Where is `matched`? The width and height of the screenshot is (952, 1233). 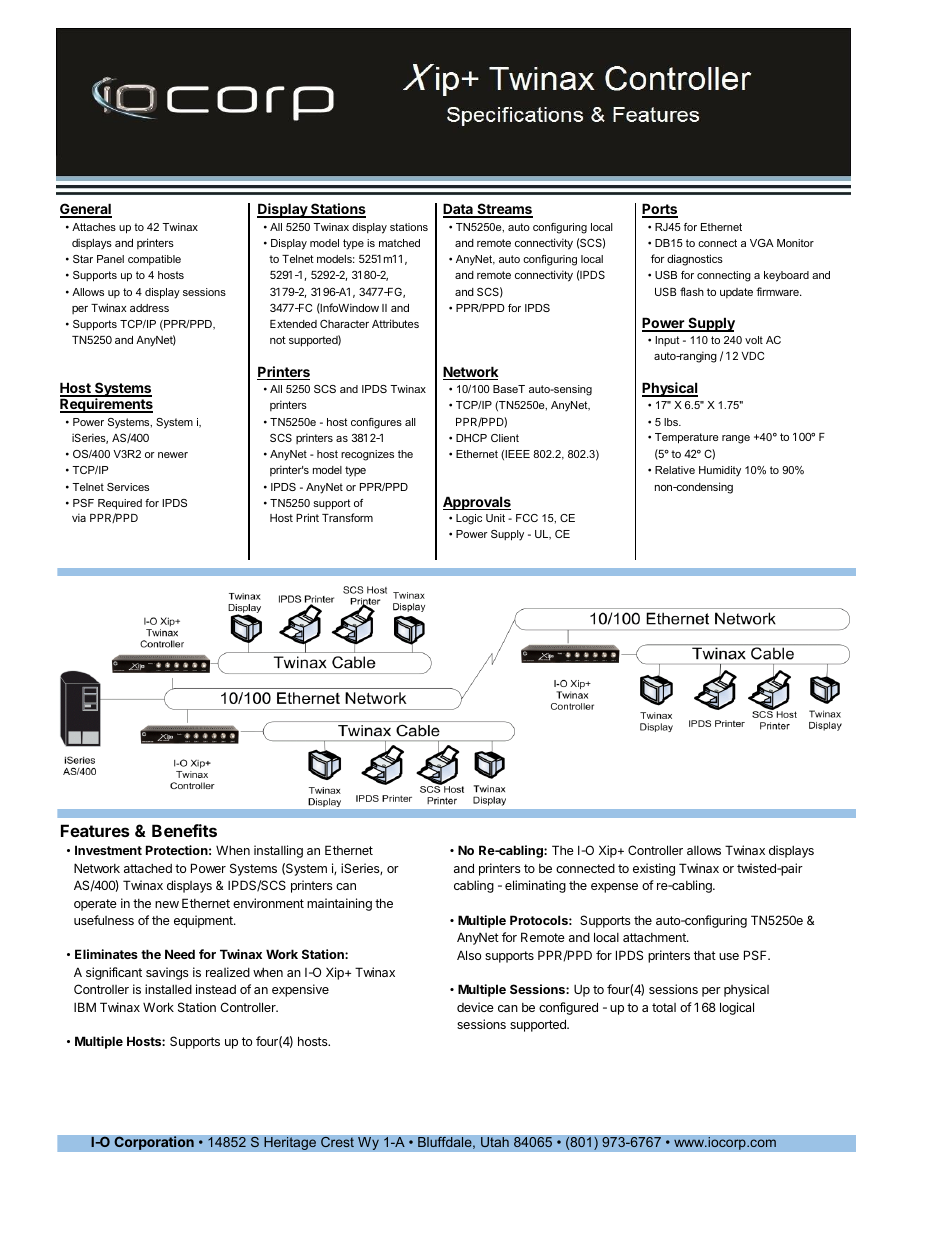 matched is located at coordinates (399, 243).
